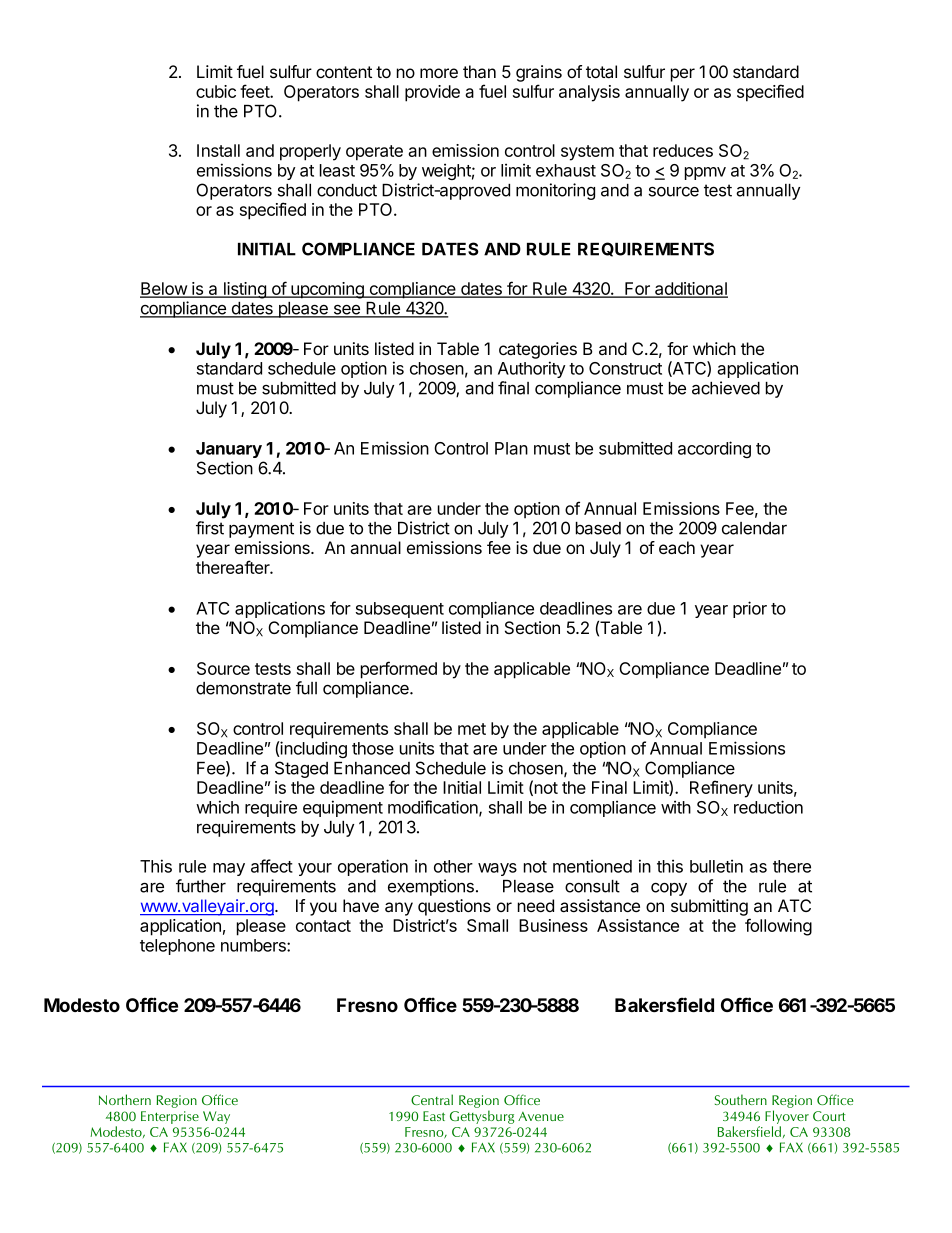 This screenshot has height=1233, width=952. What do you see at coordinates (229, 450) in the screenshot?
I see `January` at bounding box center [229, 450].
